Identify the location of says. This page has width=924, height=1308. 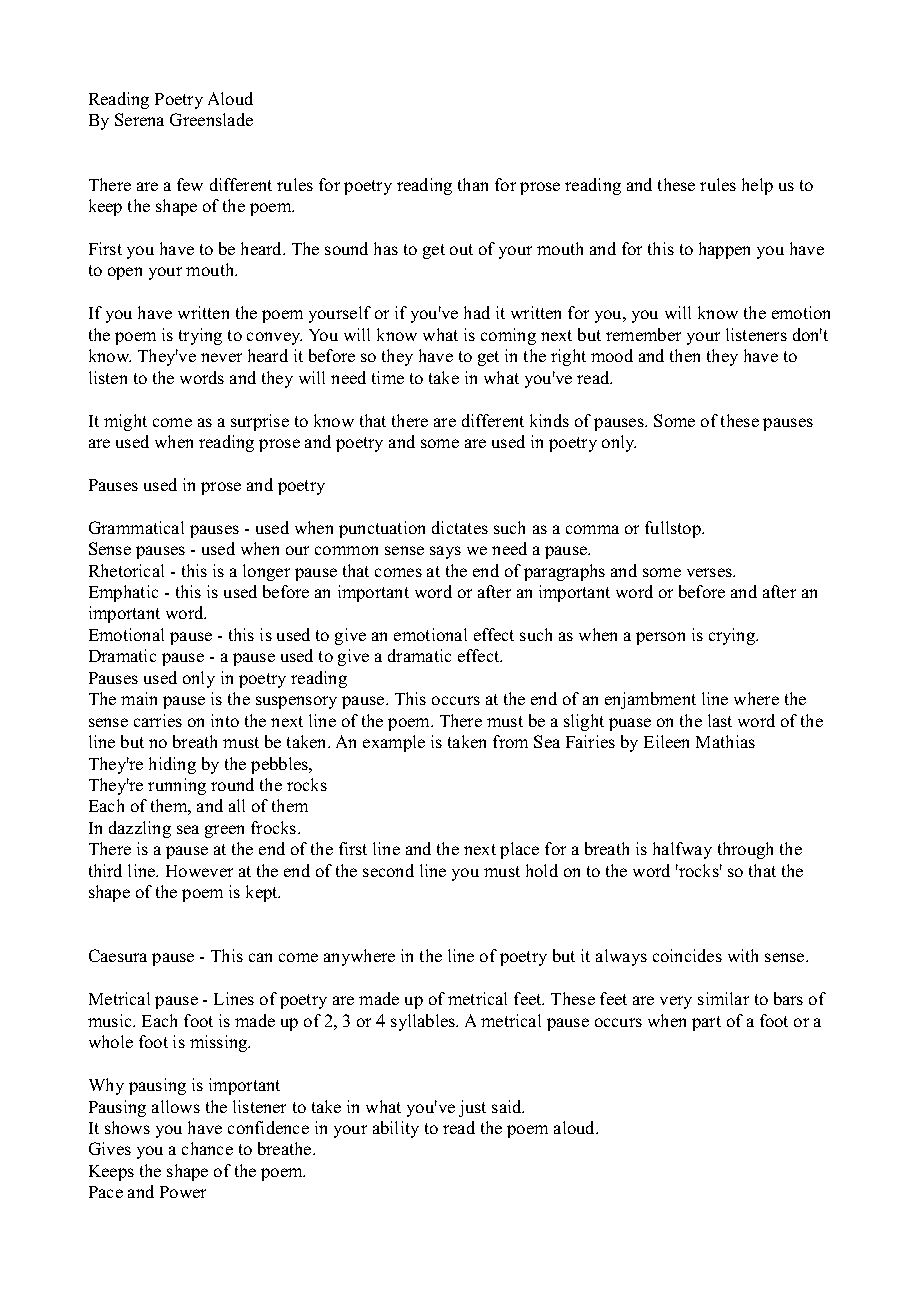
(445, 552).
